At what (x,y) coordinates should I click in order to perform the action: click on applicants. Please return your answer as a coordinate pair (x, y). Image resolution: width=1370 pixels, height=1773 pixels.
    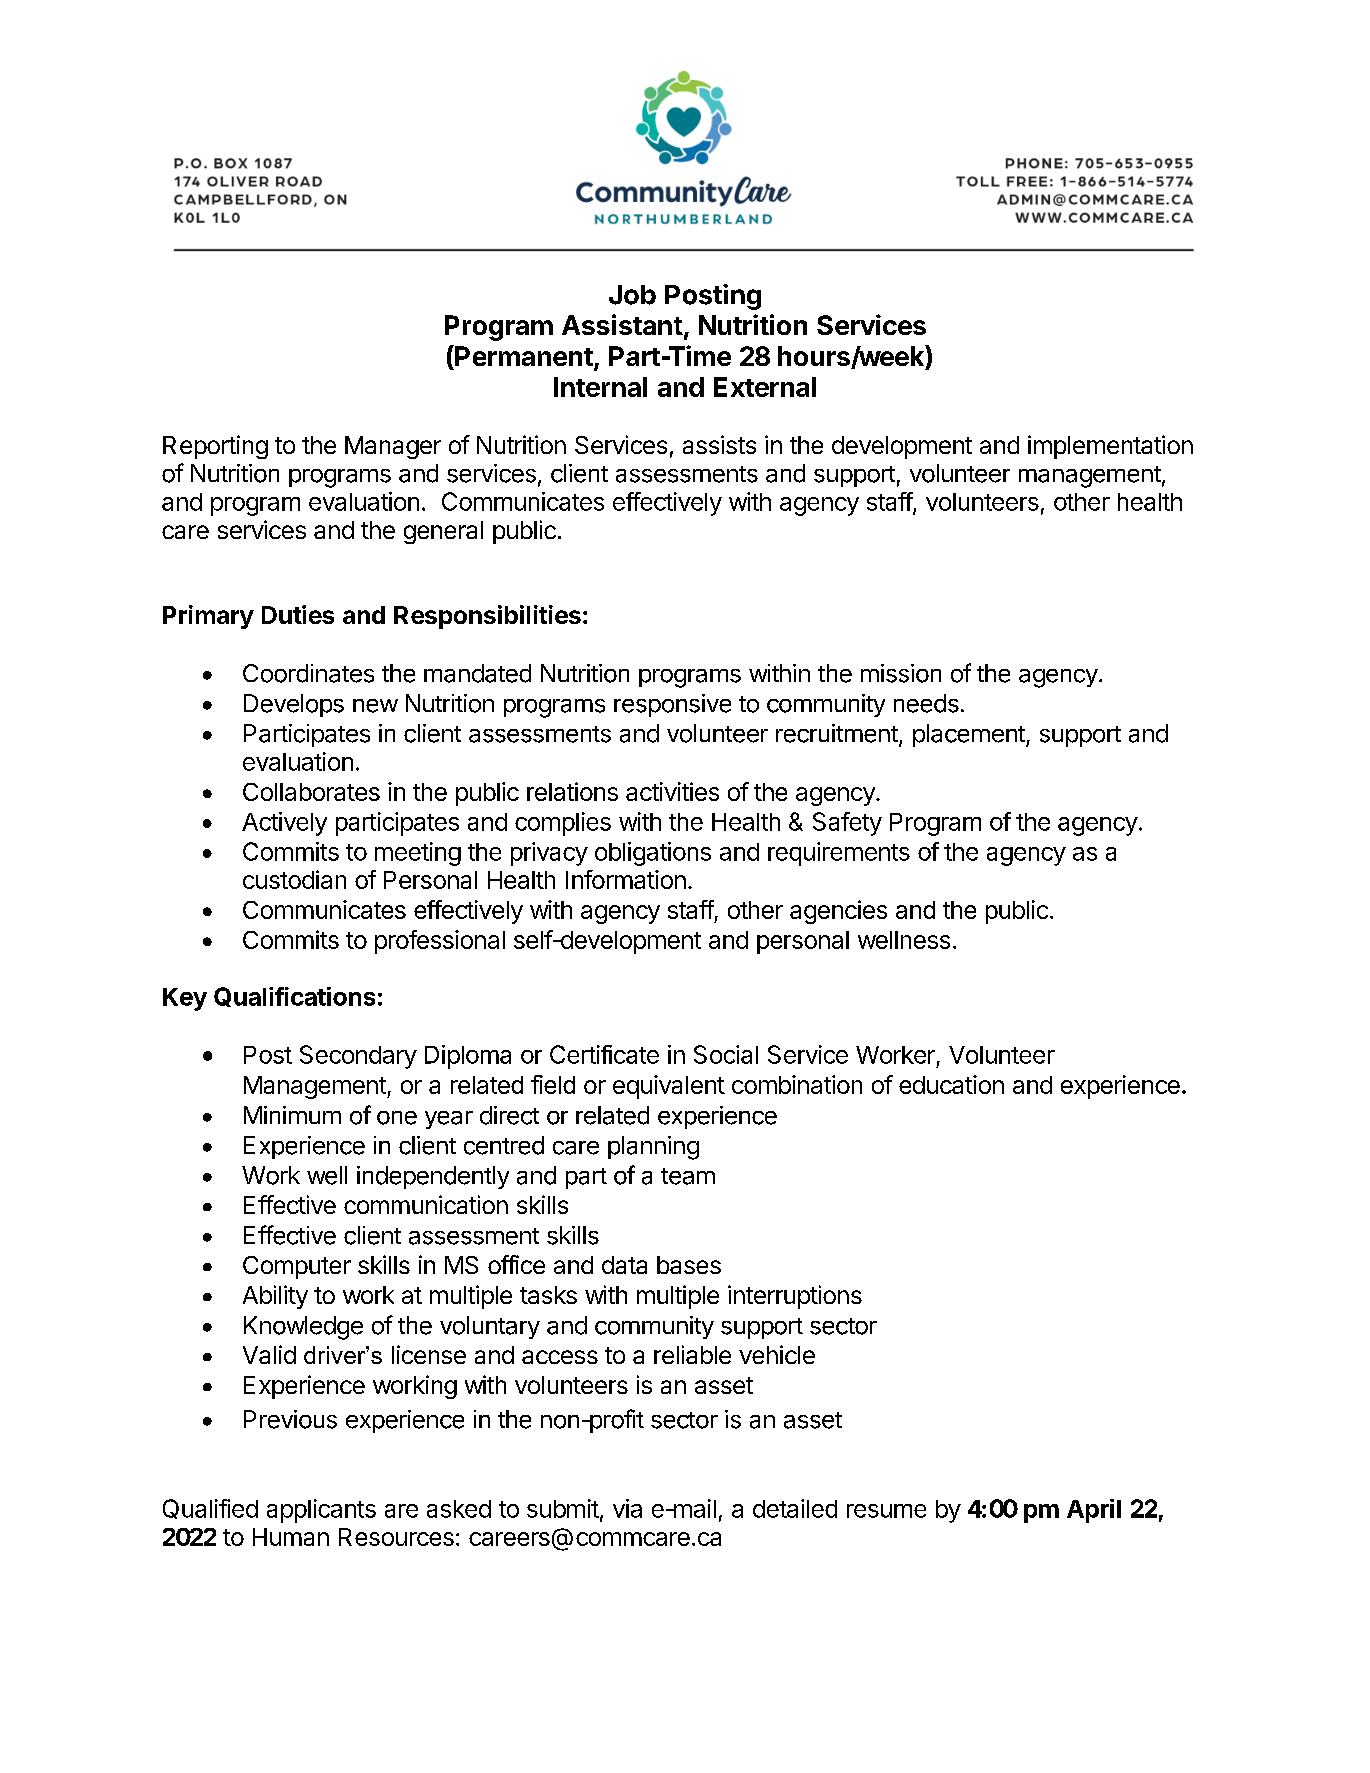
    Looking at the image, I should click on (321, 1511).
